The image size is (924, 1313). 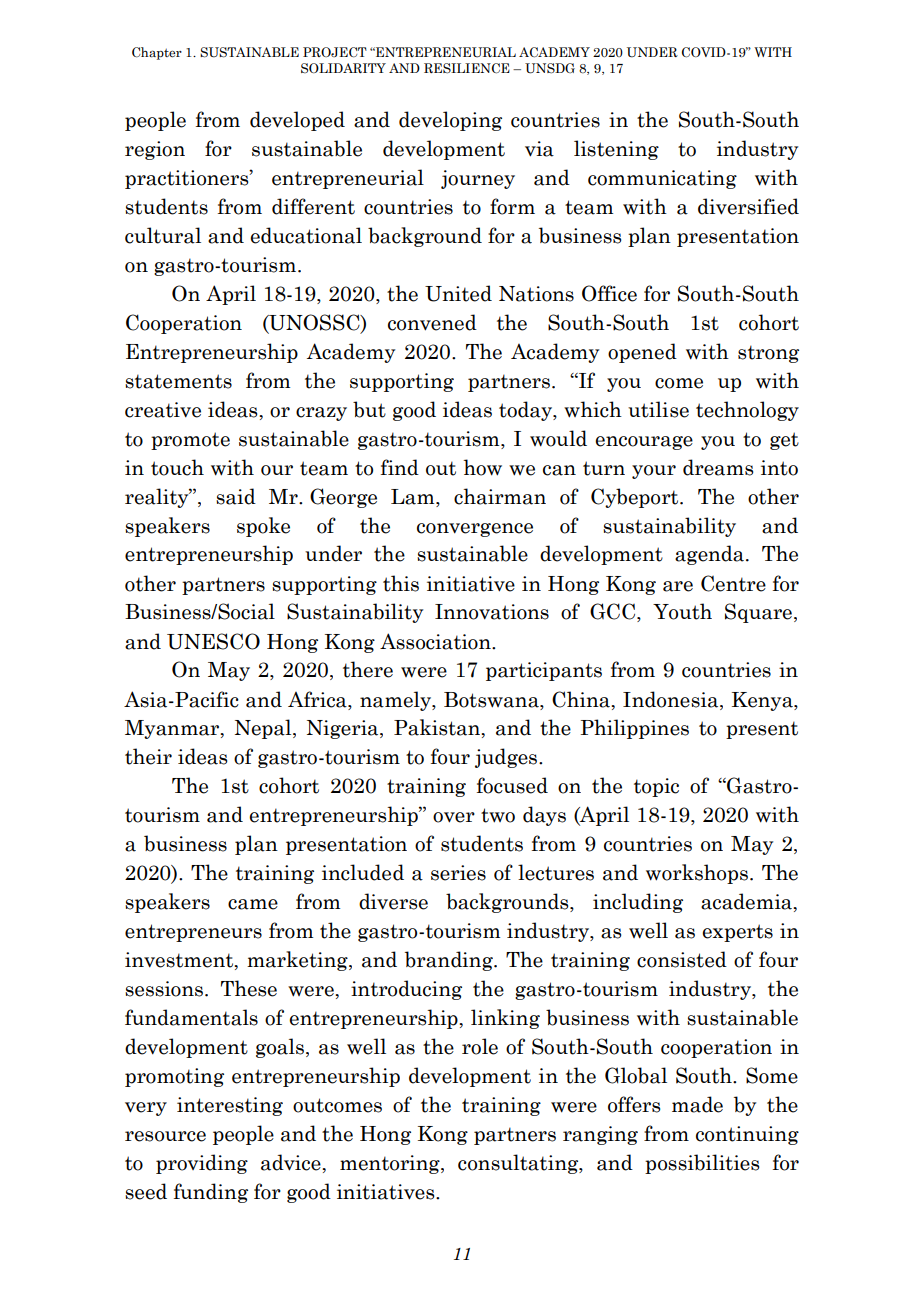 I want to click on Chapter, so click(x=157, y=53).
